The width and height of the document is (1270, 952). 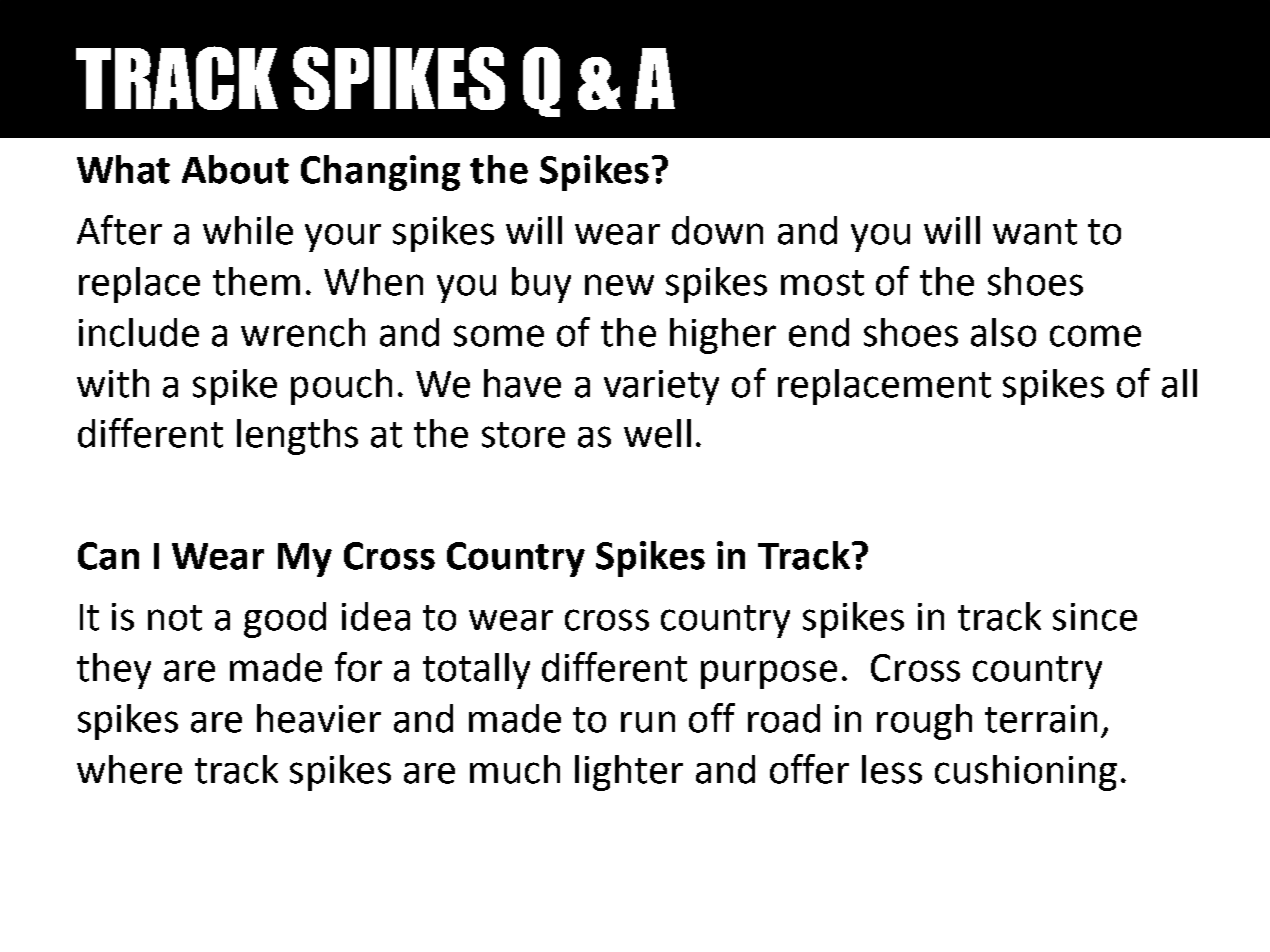 What do you see at coordinates (661, 387) in the document?
I see `variety` at bounding box center [661, 387].
